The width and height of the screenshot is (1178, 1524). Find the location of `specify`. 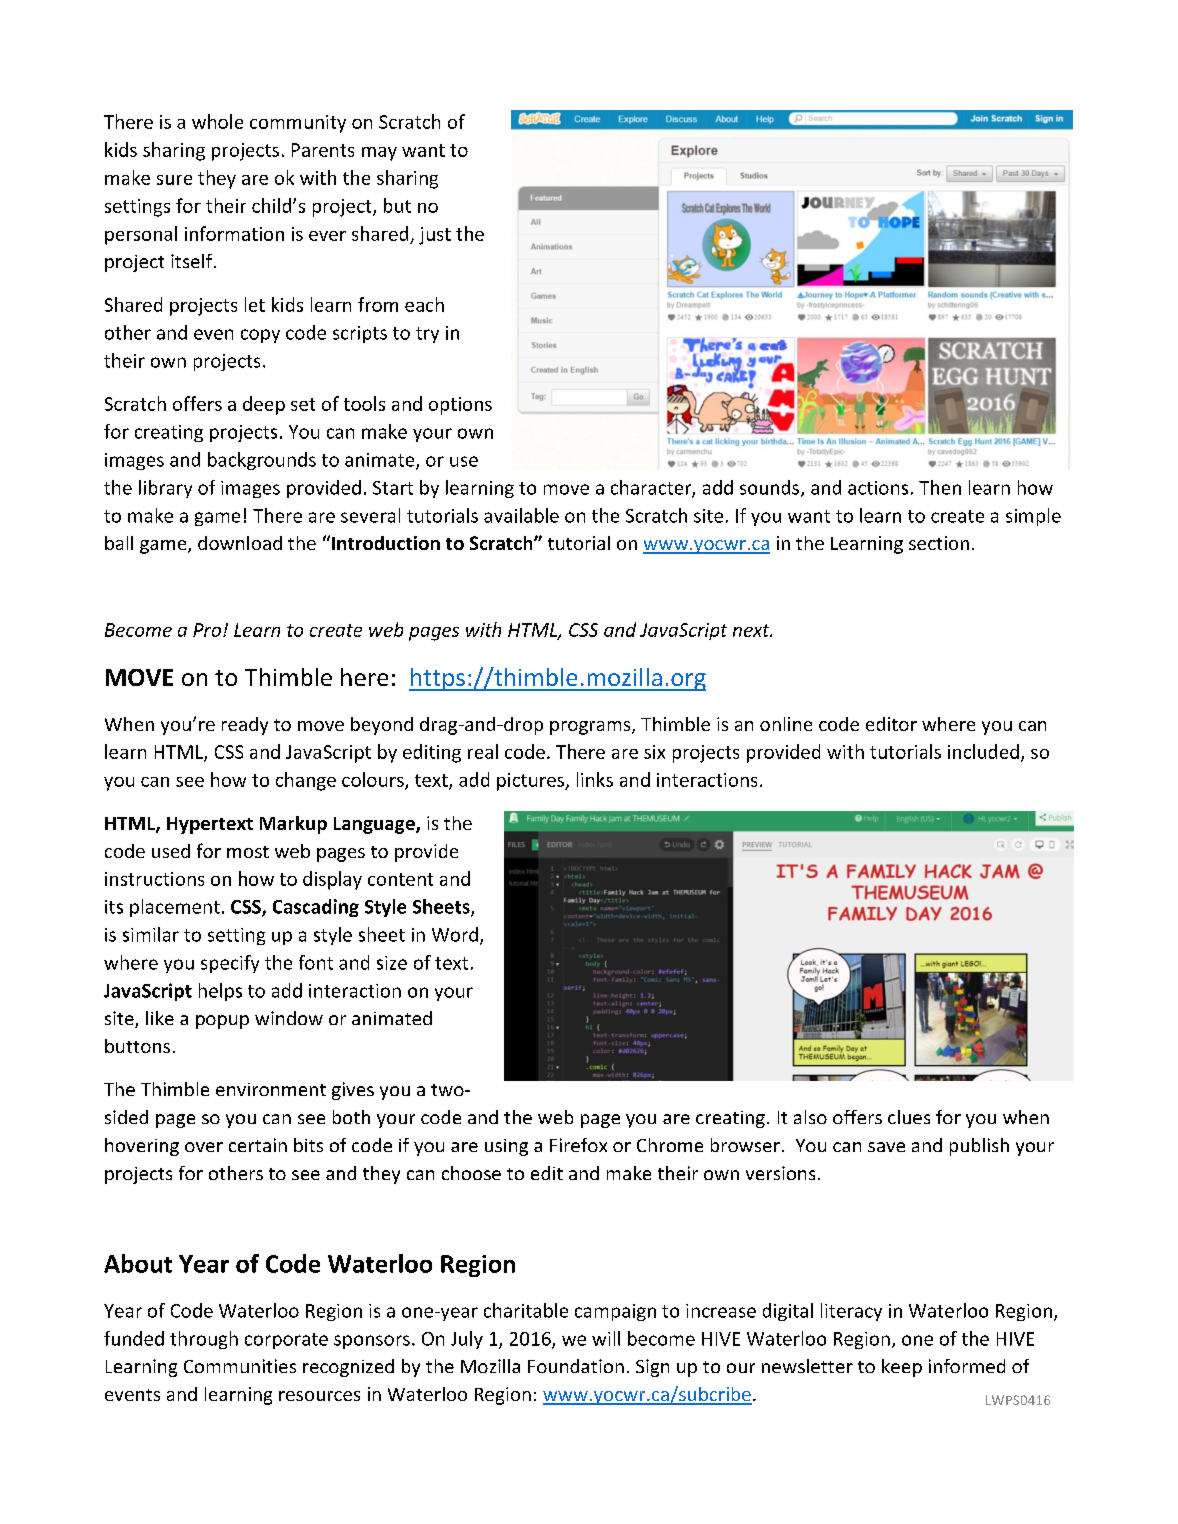

specify is located at coordinates (230, 964).
